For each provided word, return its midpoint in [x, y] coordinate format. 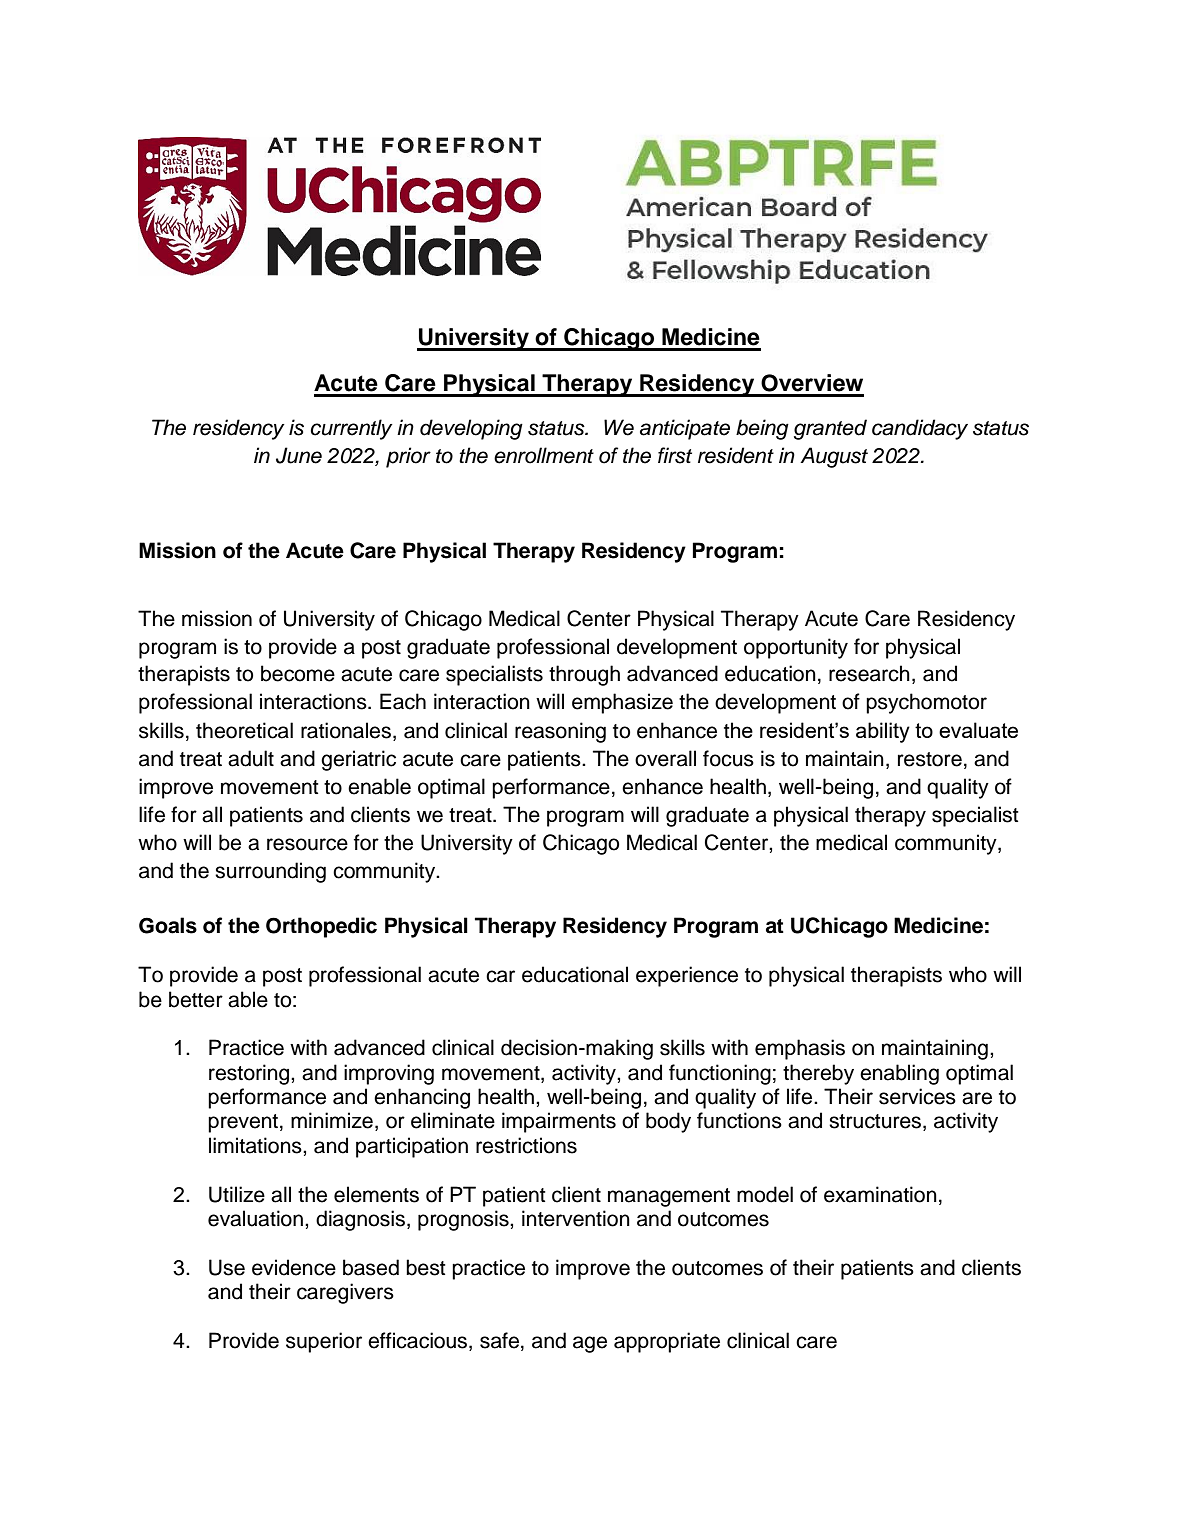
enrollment [544, 455]
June [299, 455]
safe [499, 1340]
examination [880, 1194]
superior [324, 1342]
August [834, 457]
